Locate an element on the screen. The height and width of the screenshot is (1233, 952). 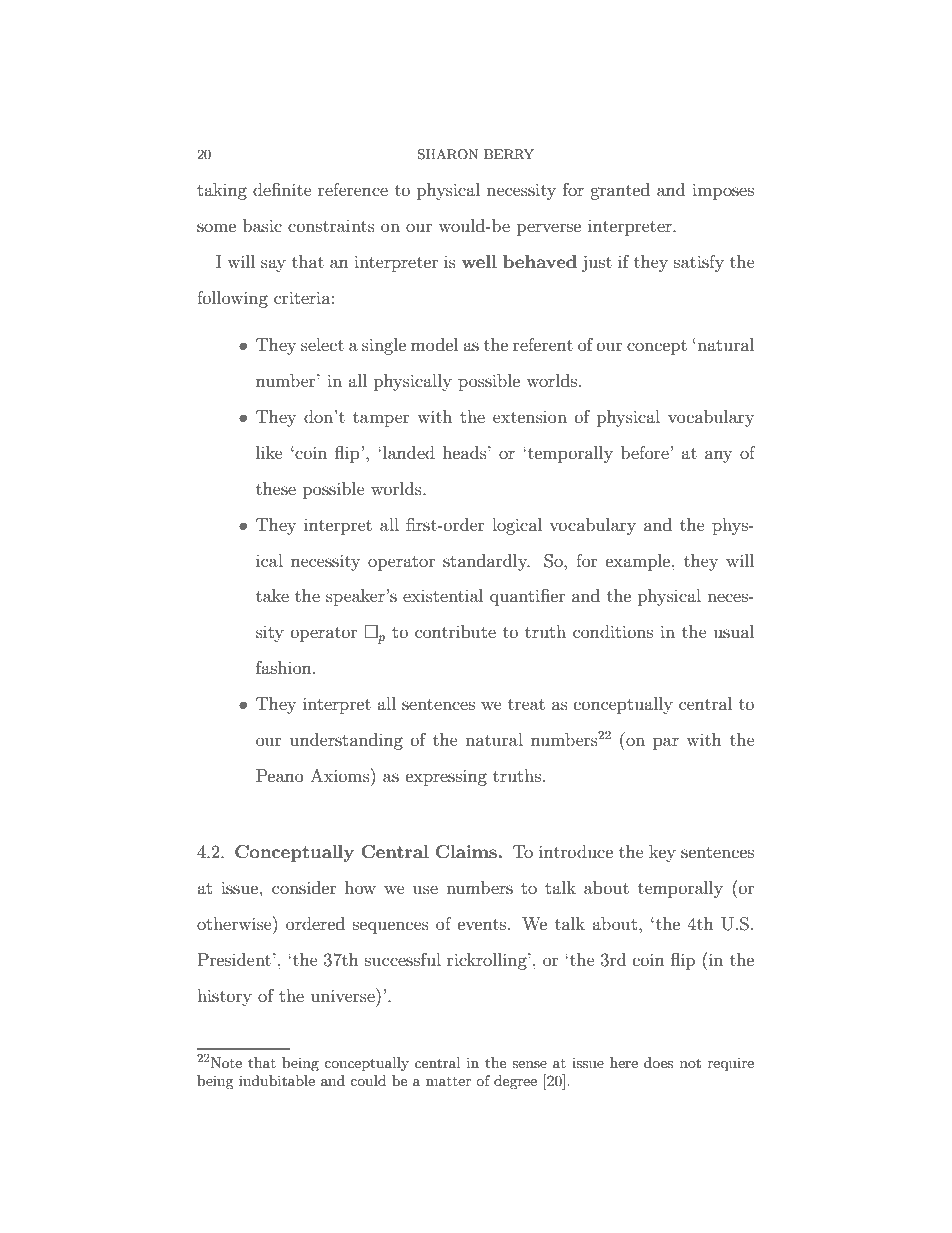
extension is located at coordinates (530, 417).
